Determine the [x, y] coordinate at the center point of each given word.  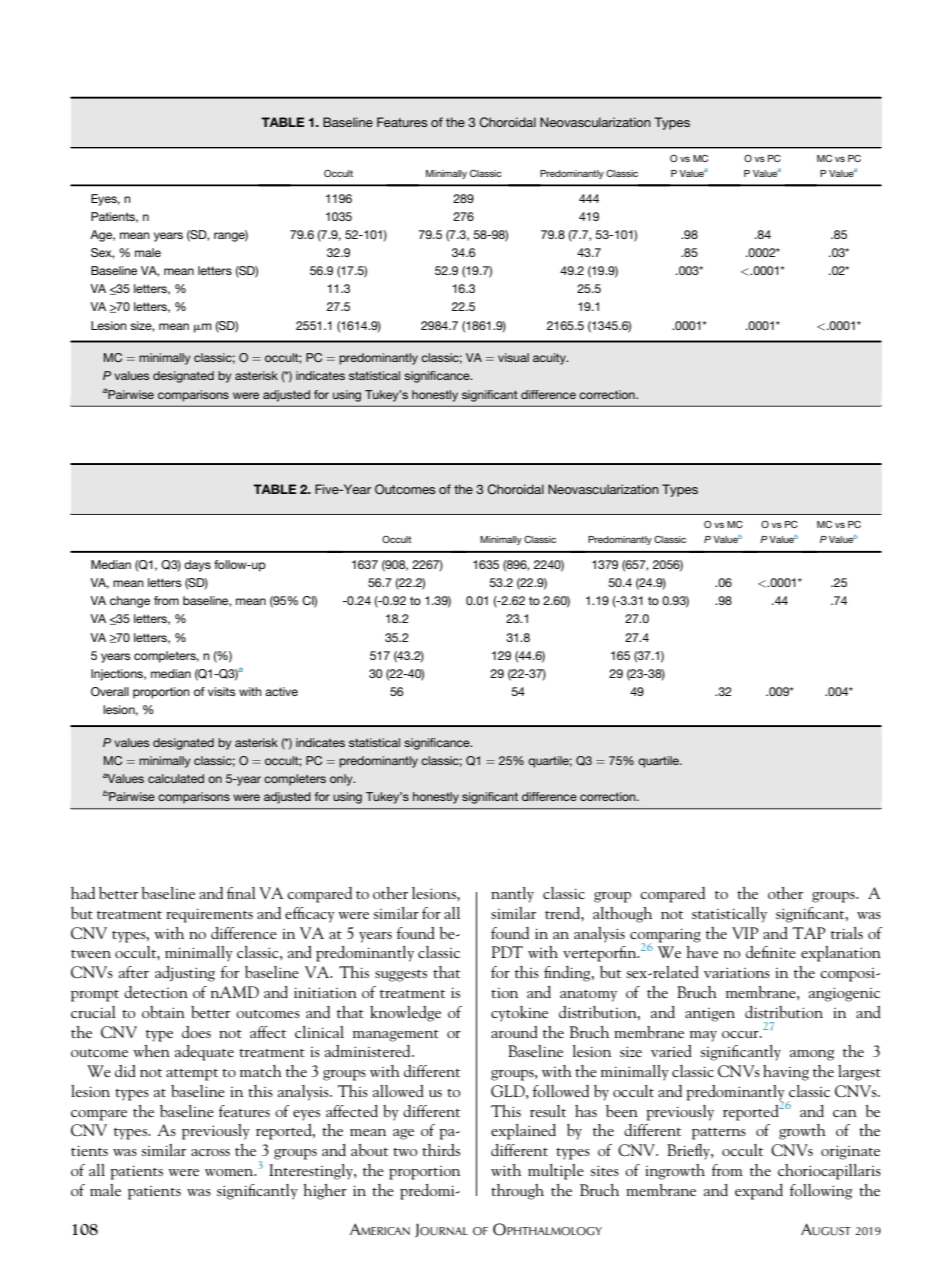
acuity [550, 359]
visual [513, 357]
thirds [441, 1150]
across [210, 1152]
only [342, 780]
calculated [176, 778]
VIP [745, 933]
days [197, 566]
